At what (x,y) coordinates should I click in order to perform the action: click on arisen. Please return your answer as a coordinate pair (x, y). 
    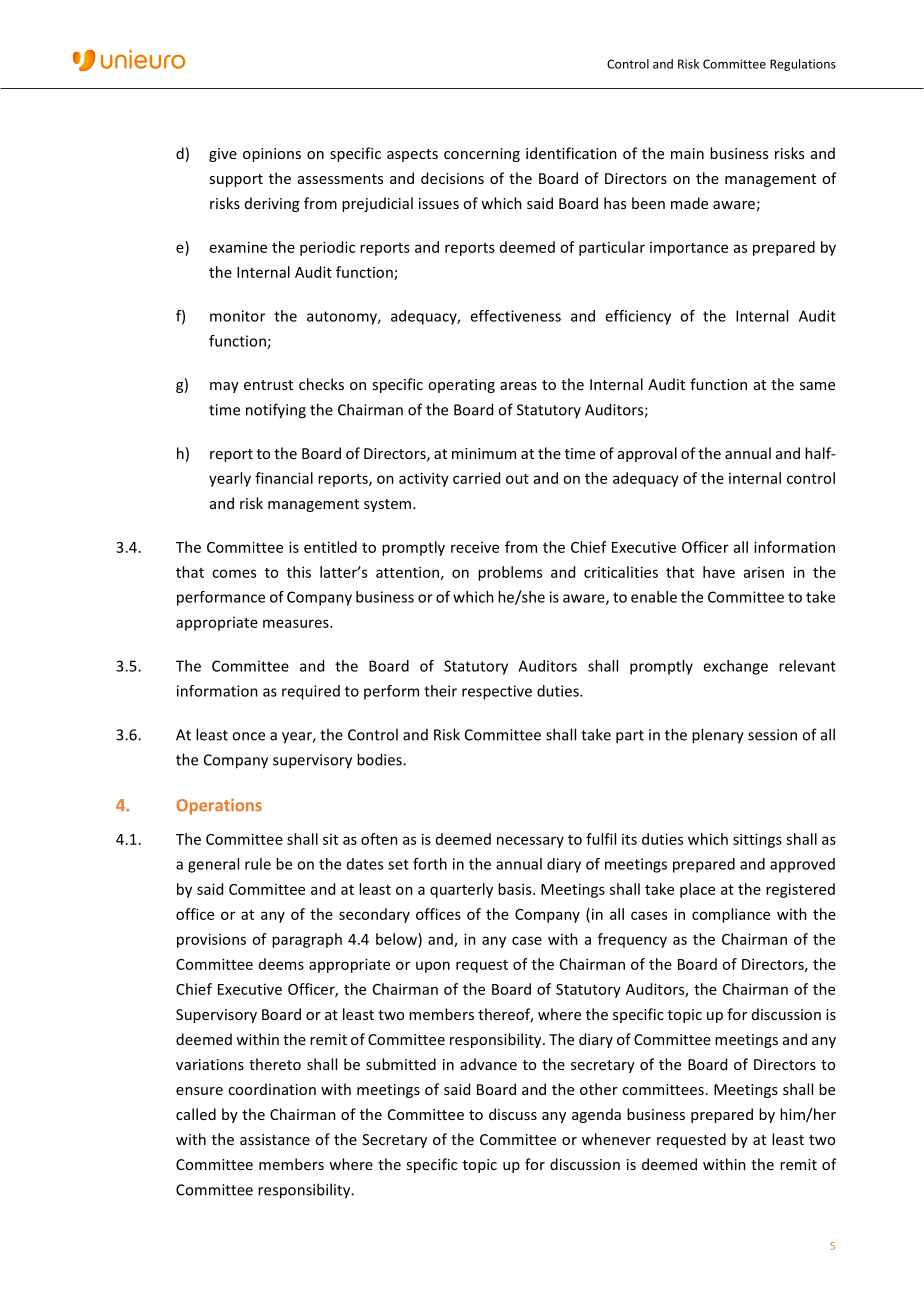
    Looking at the image, I should click on (764, 572).
